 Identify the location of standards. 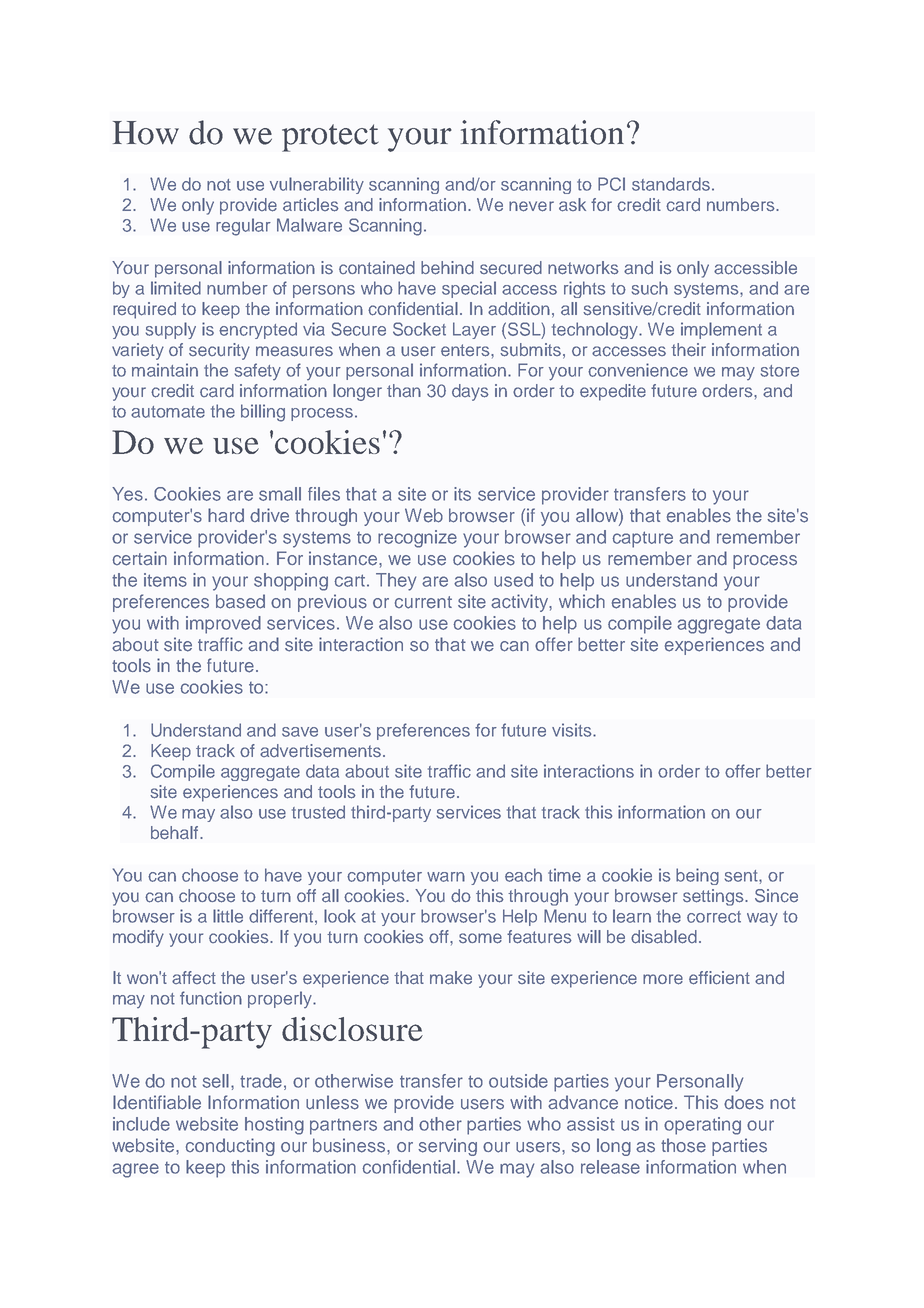
(671, 184).
